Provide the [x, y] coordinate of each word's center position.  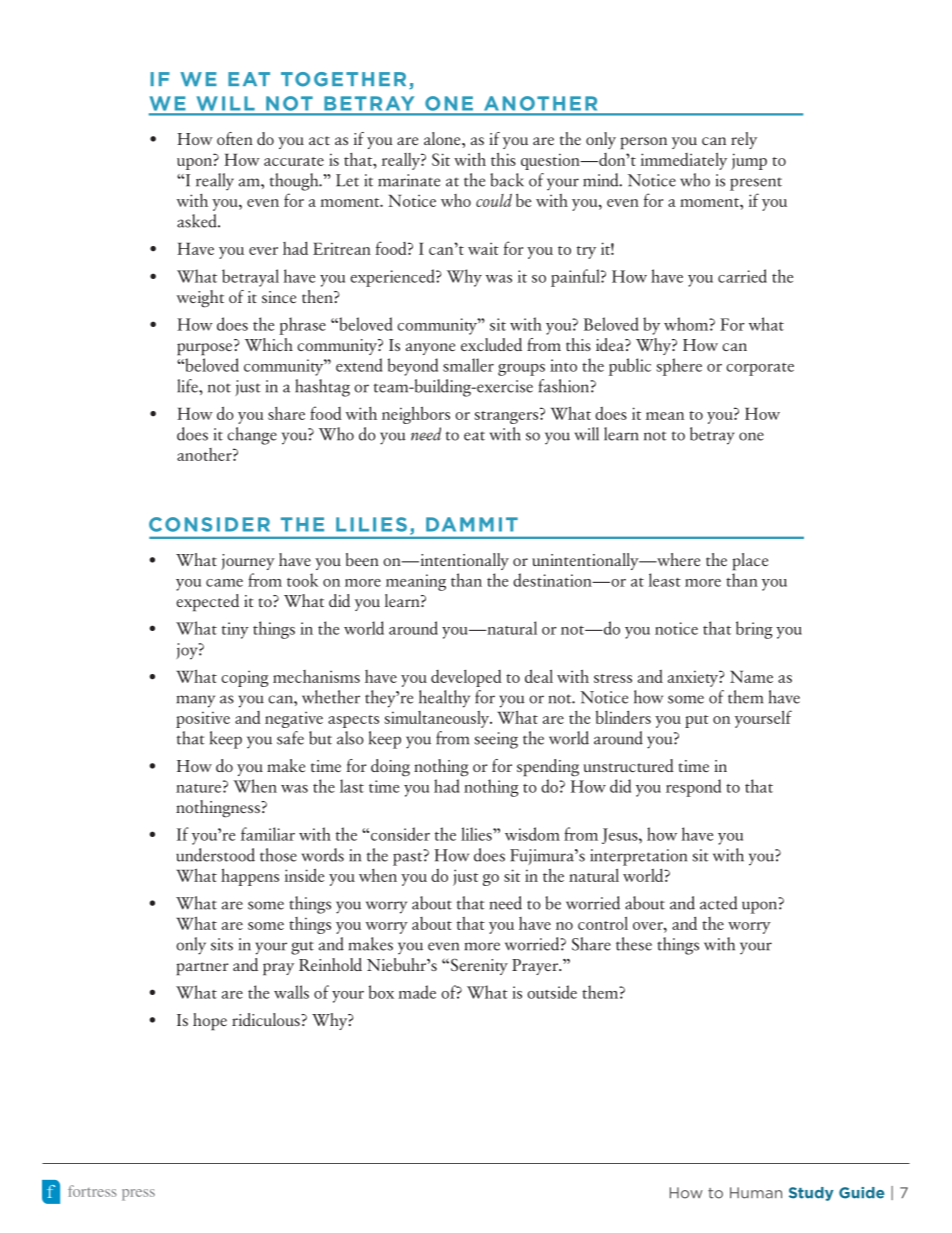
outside [552, 992]
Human [756, 1193]
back [507, 180]
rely [744, 140]
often [235, 138]
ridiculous [267, 1019]
